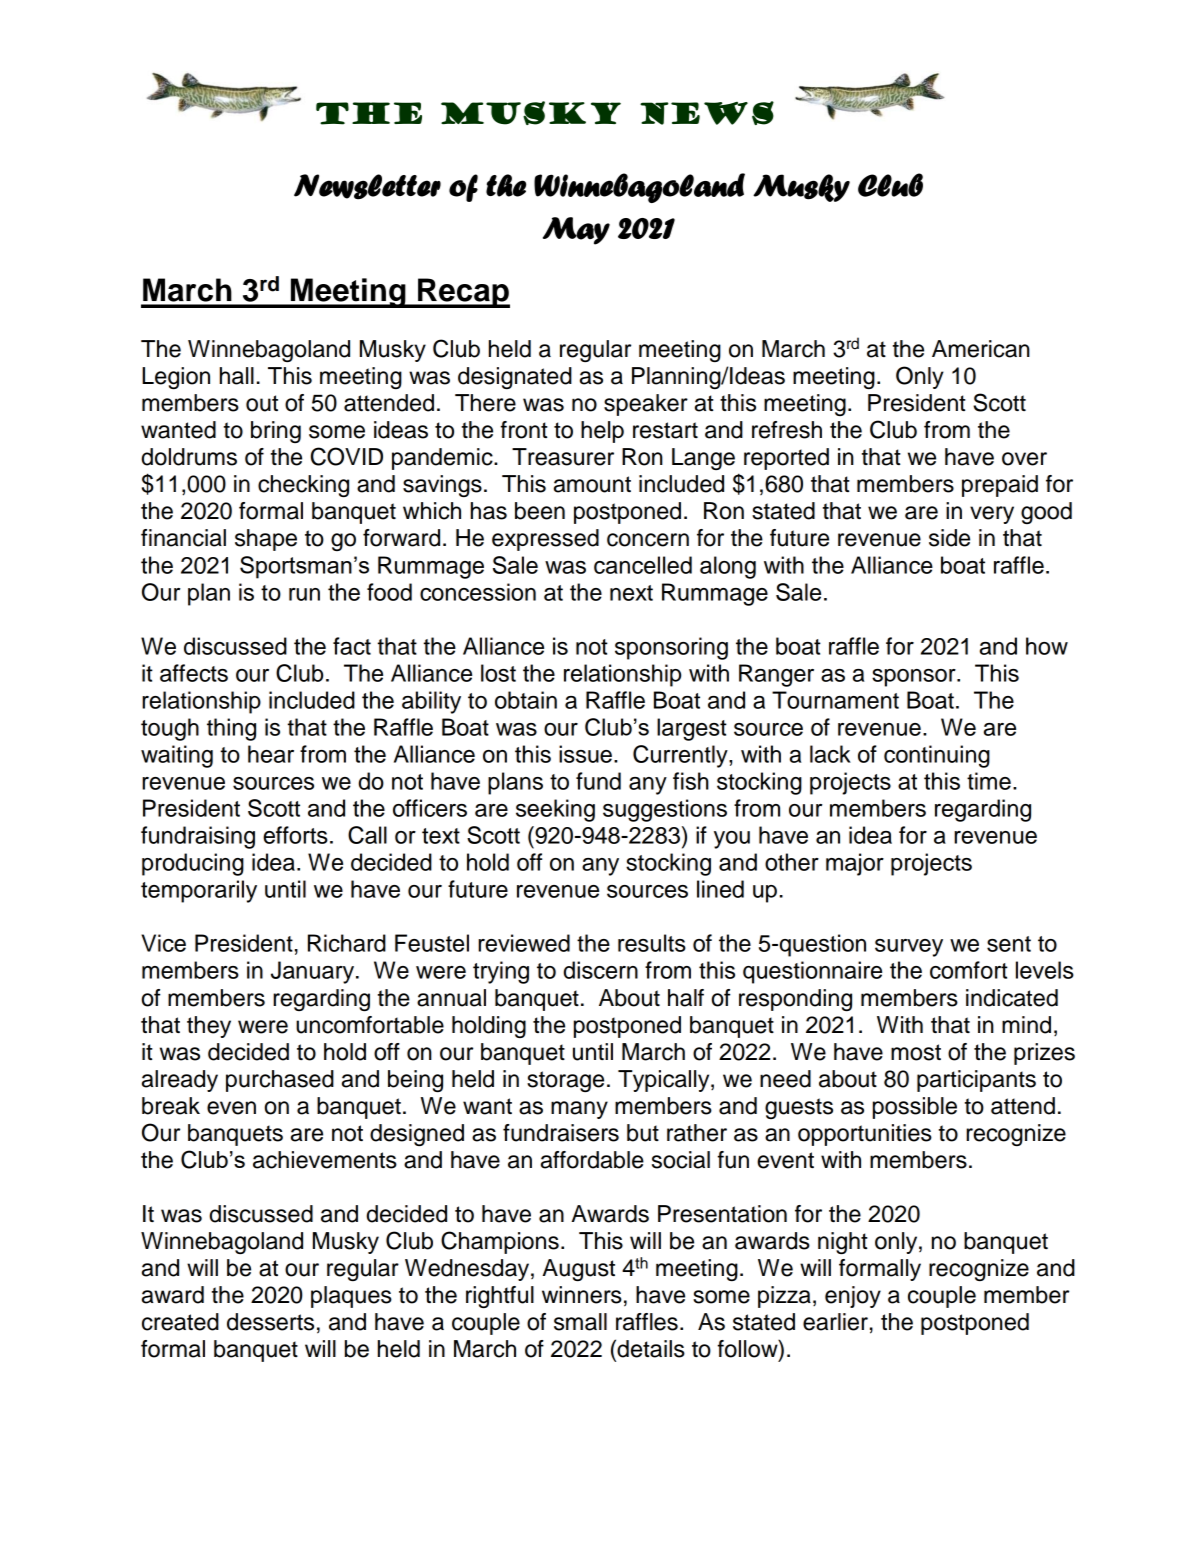  I want to click on American, so click(981, 349).
